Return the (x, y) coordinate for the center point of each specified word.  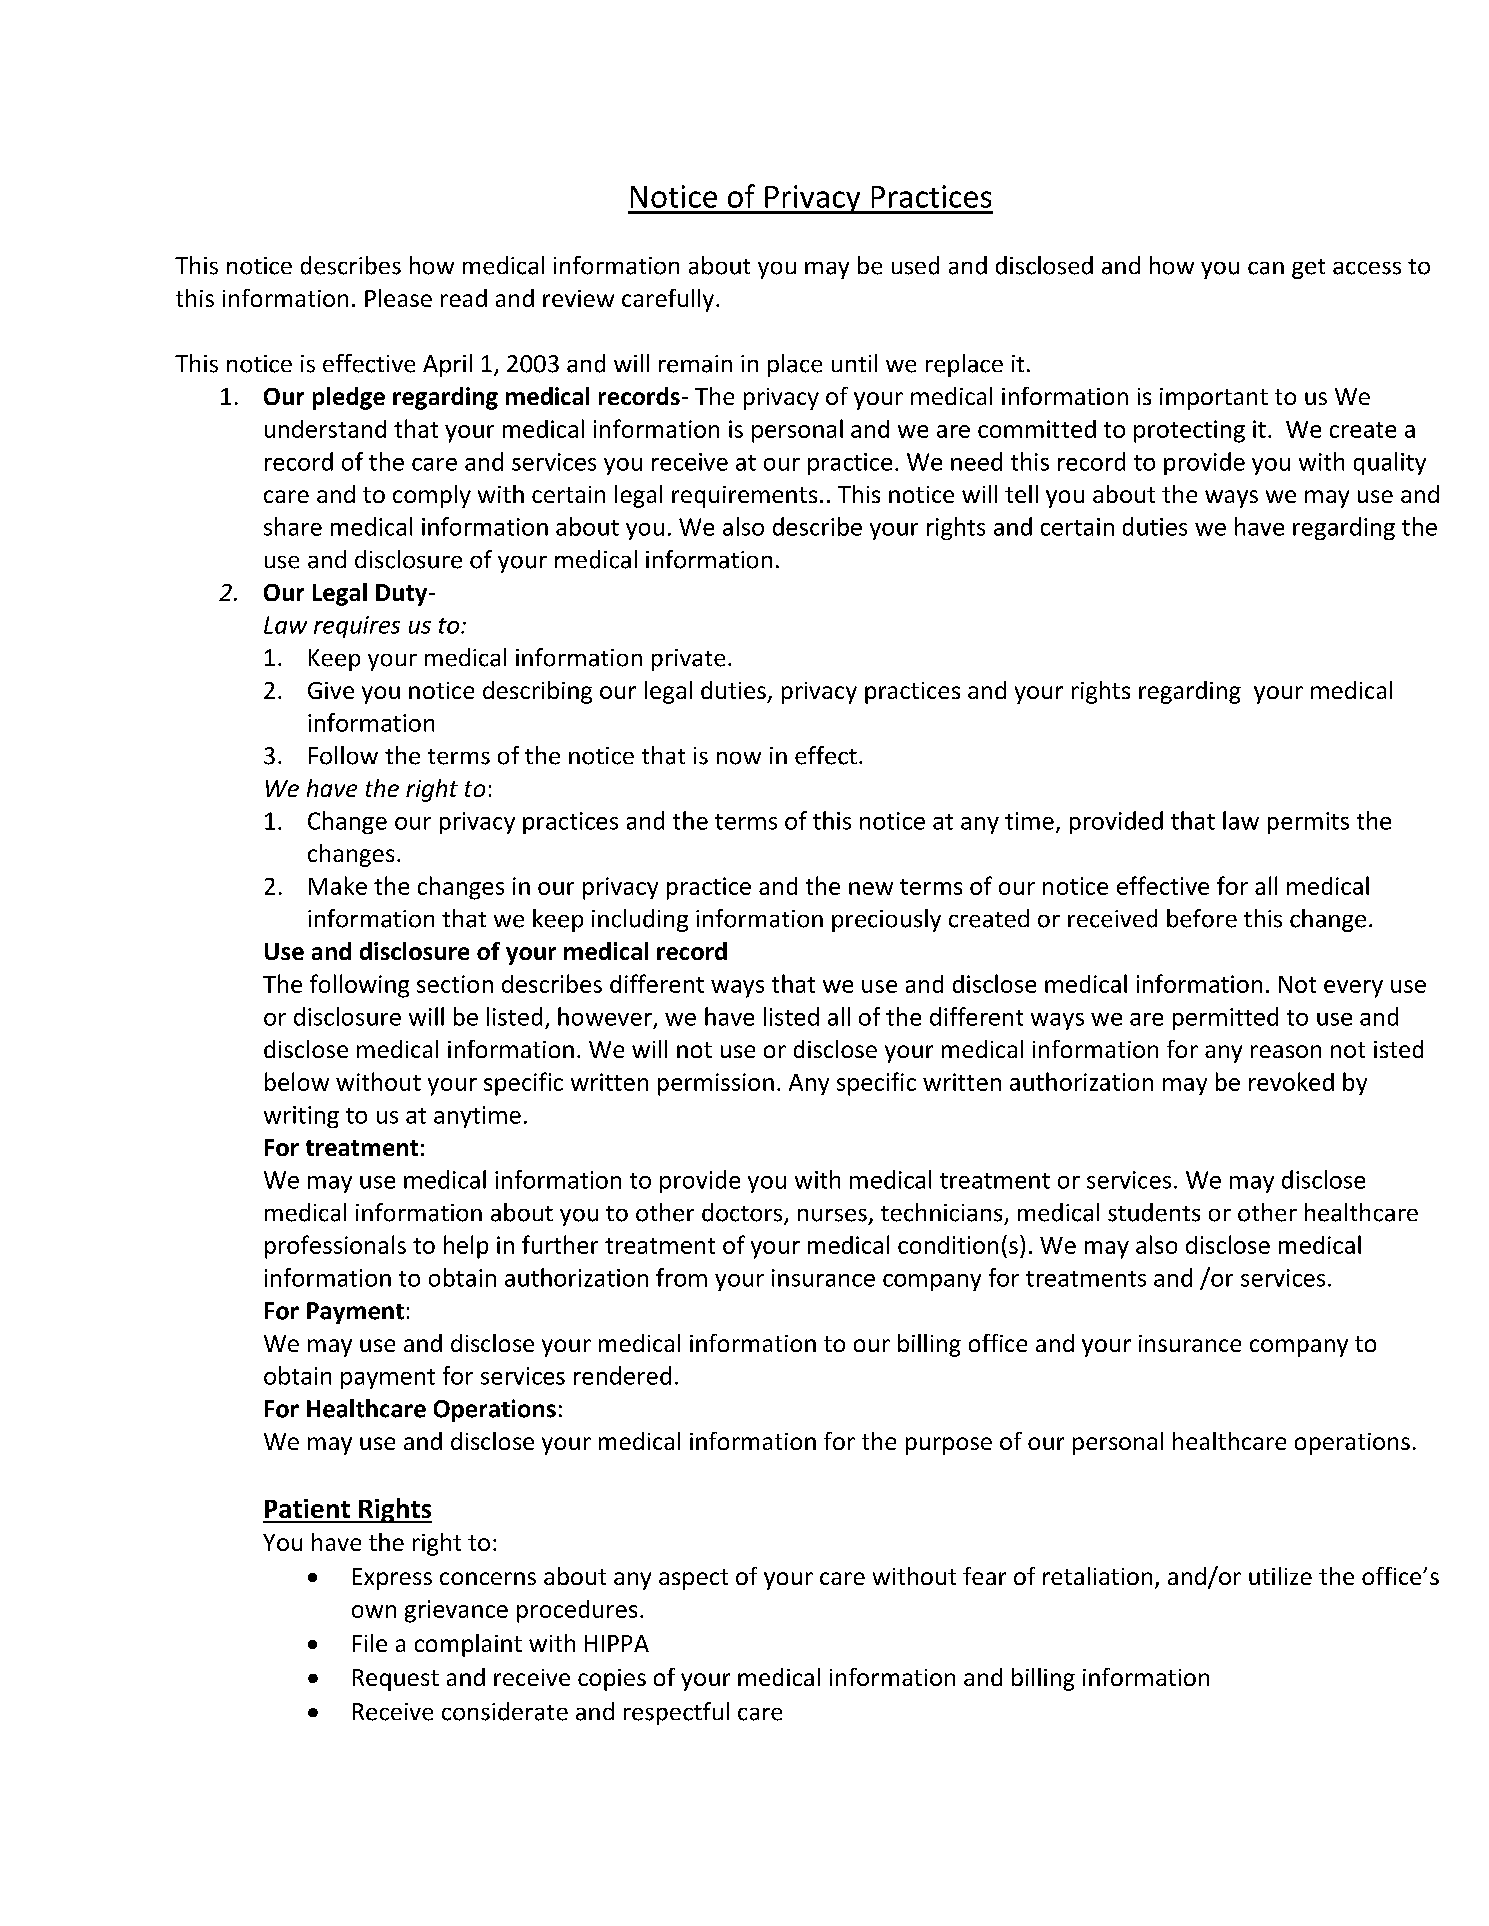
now (739, 758)
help (466, 1247)
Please (398, 298)
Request (396, 1680)
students (1154, 1212)
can (1266, 268)
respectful (676, 1713)
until (854, 363)
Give (331, 690)
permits (1308, 823)
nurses (832, 1215)
